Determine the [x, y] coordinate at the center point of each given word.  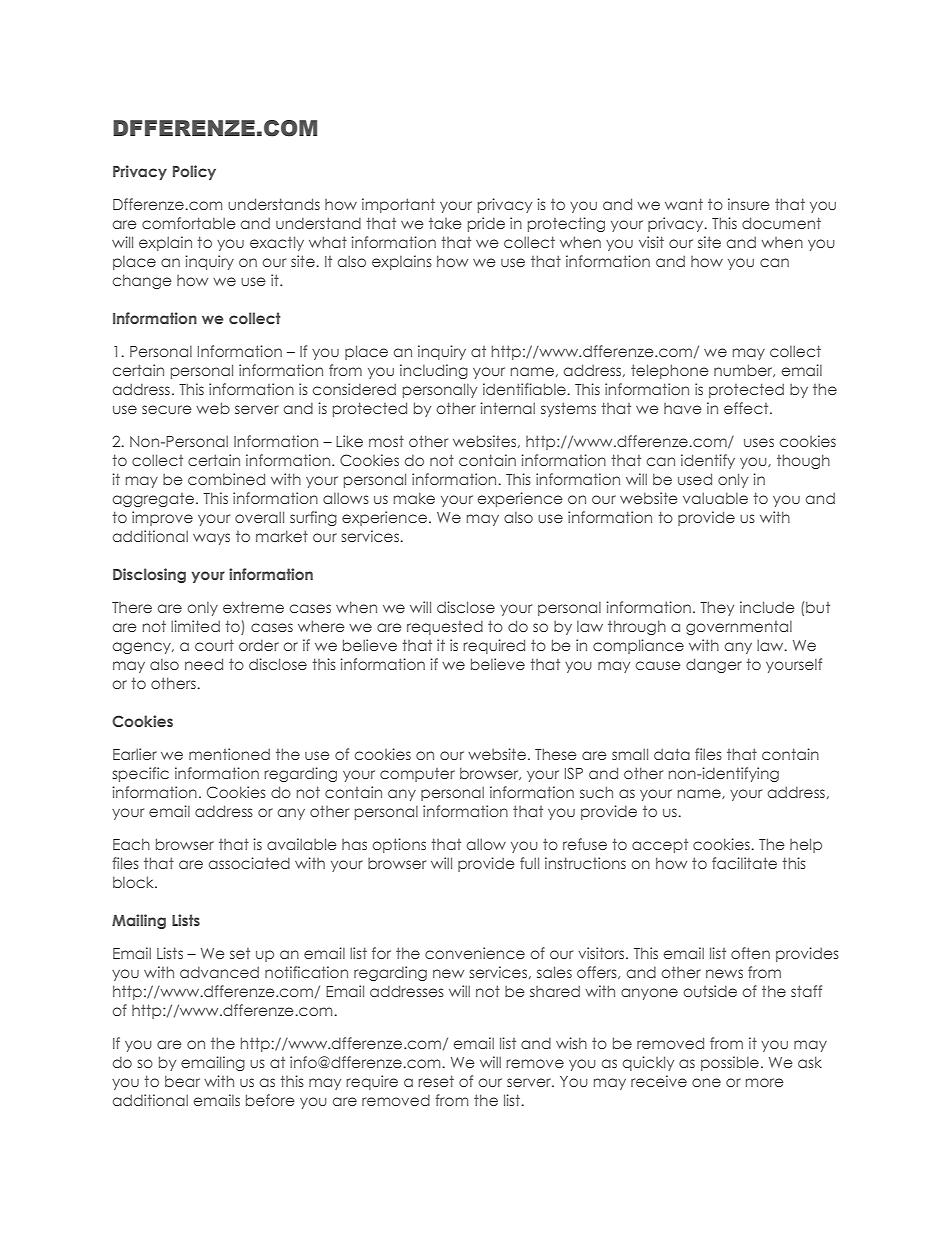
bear [182, 1081]
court [214, 645]
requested [445, 628]
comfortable [188, 223]
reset [436, 1081]
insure [748, 204]
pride [486, 224]
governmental [739, 628]
